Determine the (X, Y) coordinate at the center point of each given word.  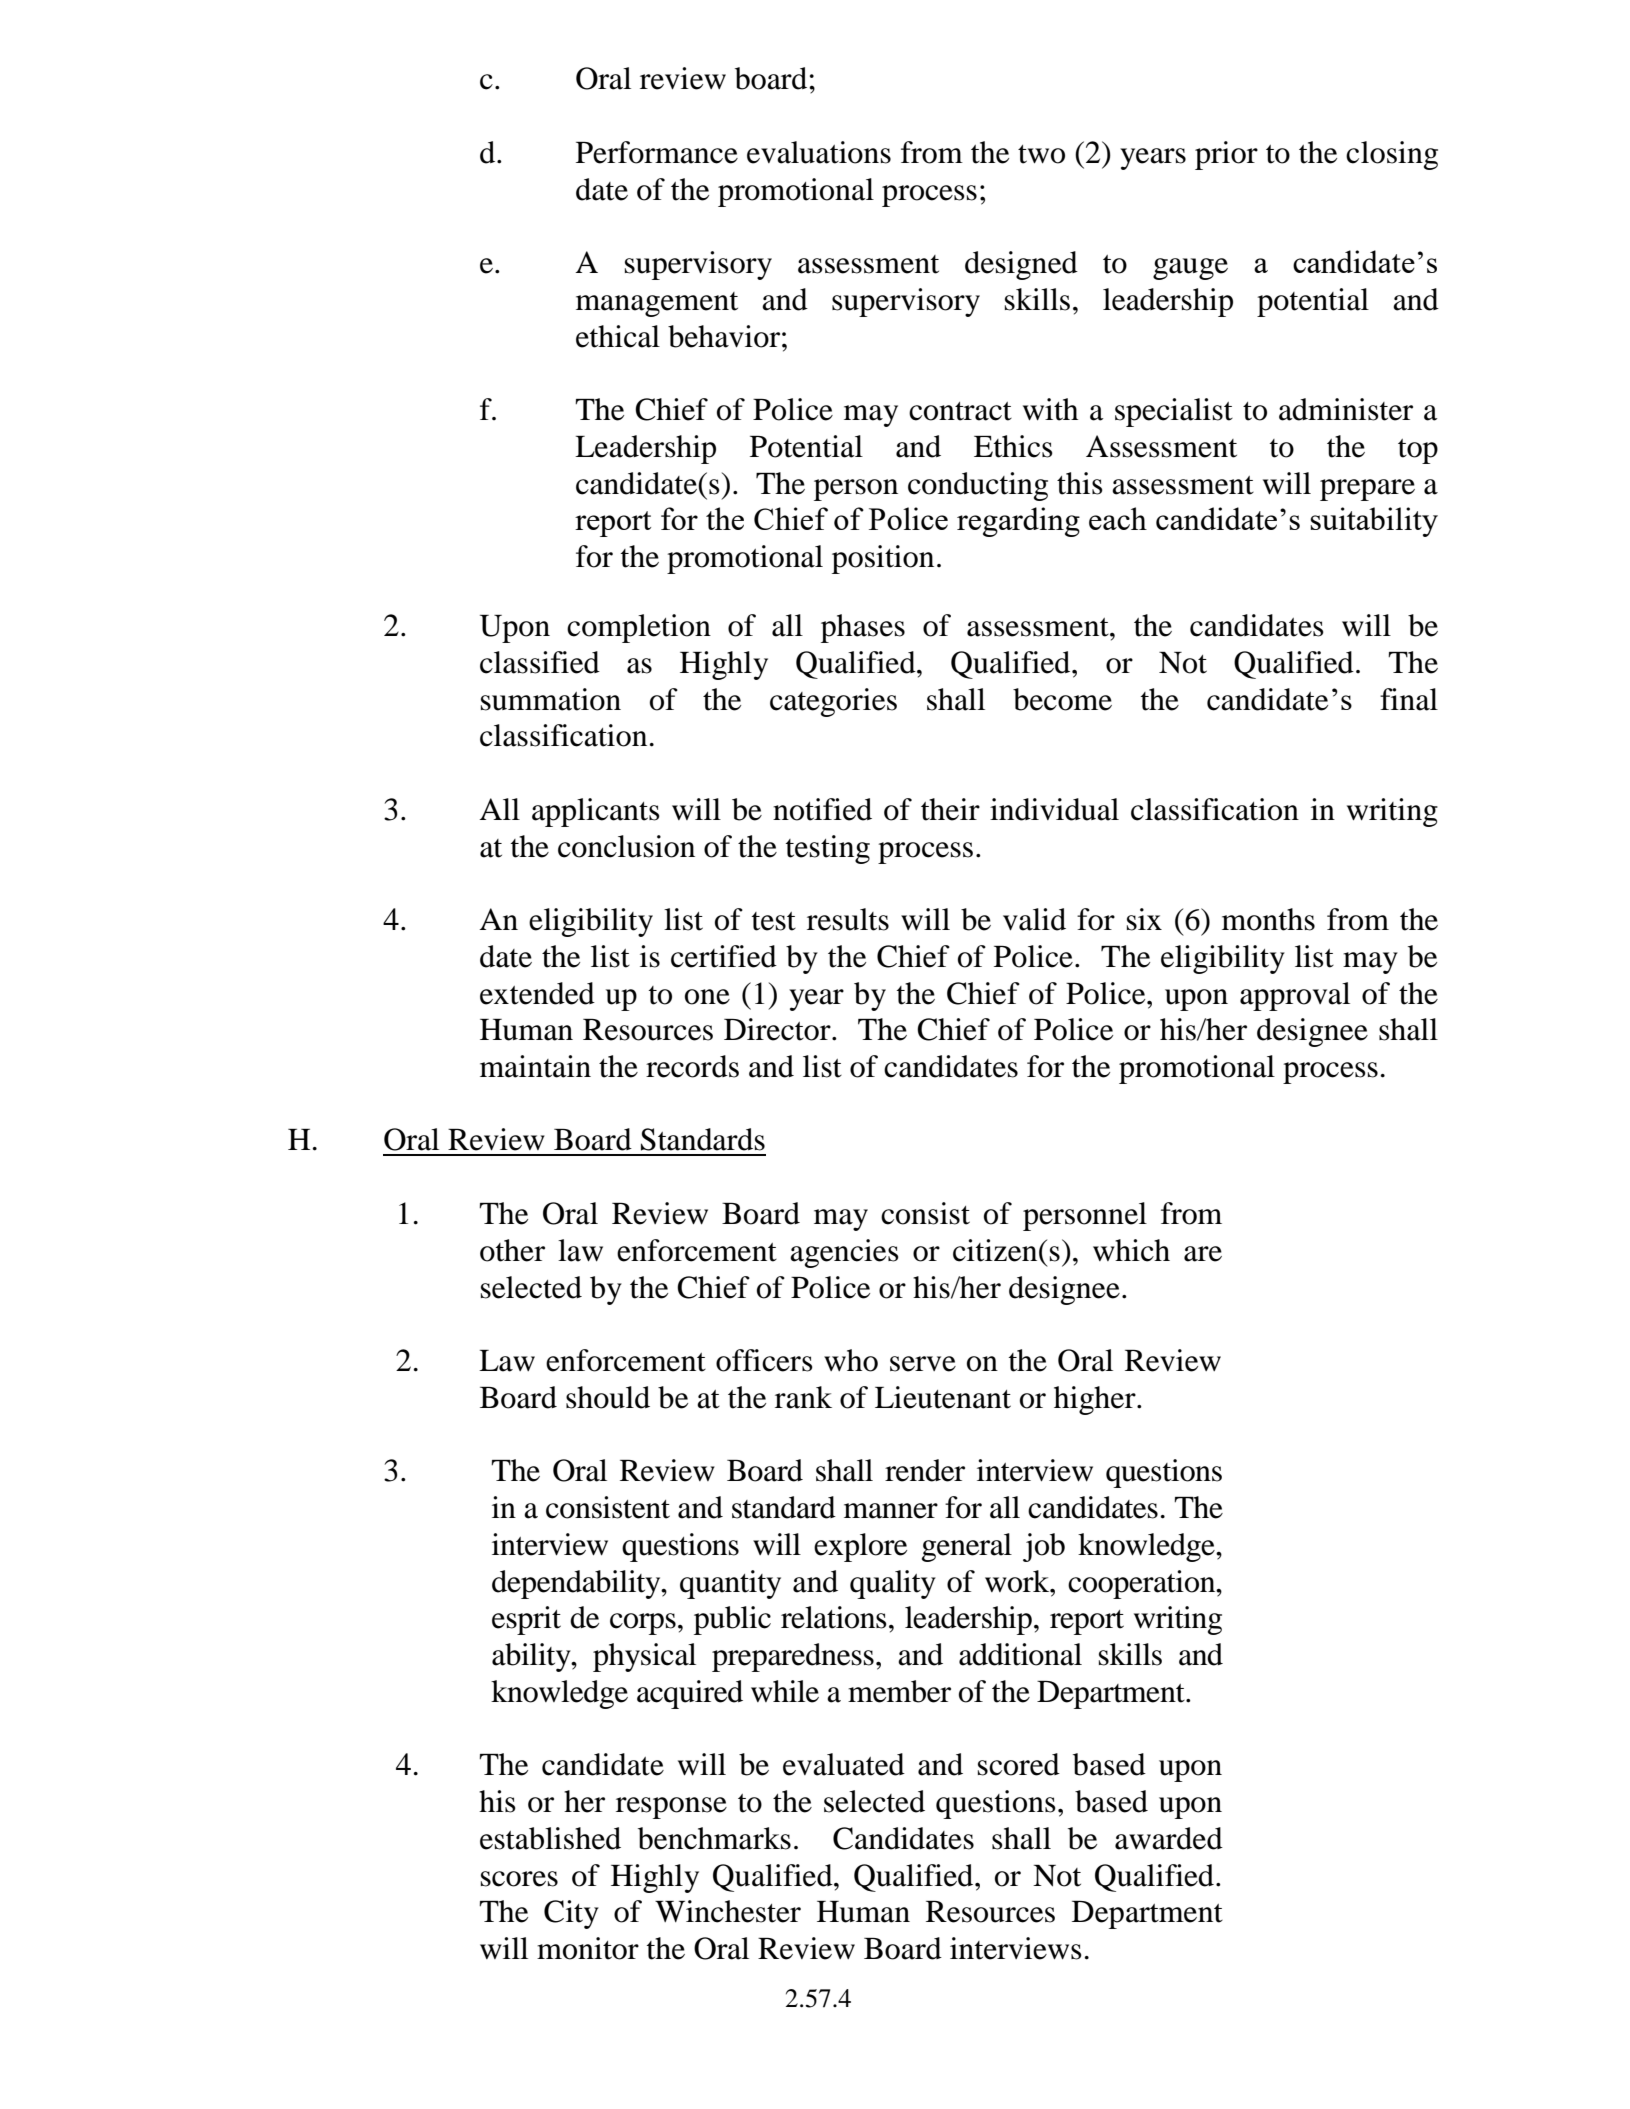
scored (1019, 1764)
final (1409, 699)
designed (1021, 265)
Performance (657, 152)
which (1131, 1250)
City (571, 1914)
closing (1392, 155)
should (608, 1397)
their (950, 809)
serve (923, 1364)
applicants (596, 812)
